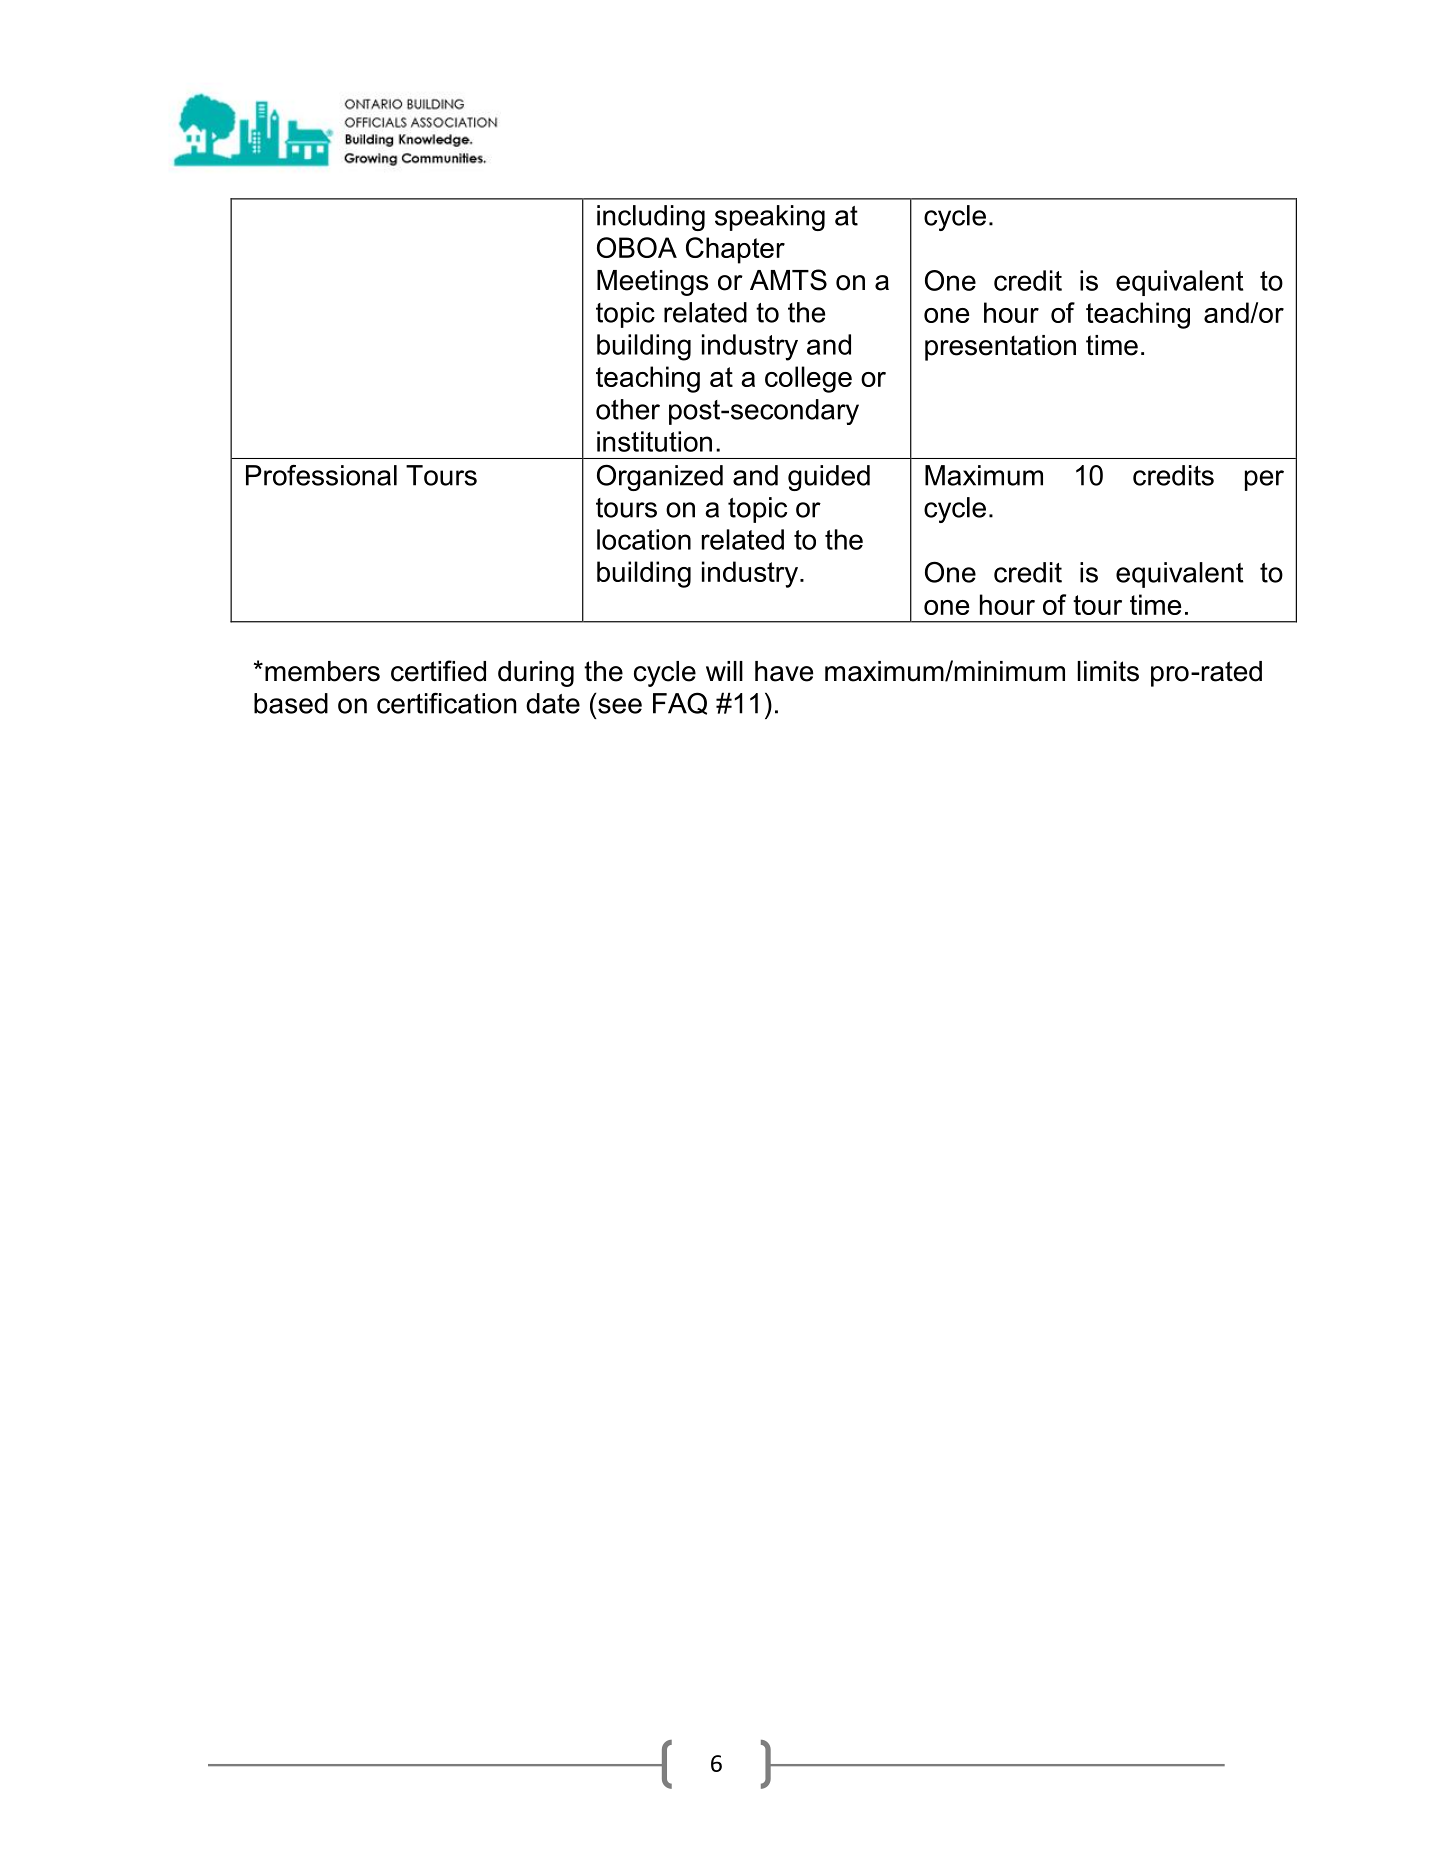  What do you see at coordinates (784, 671) in the screenshot?
I see `have` at bounding box center [784, 671].
